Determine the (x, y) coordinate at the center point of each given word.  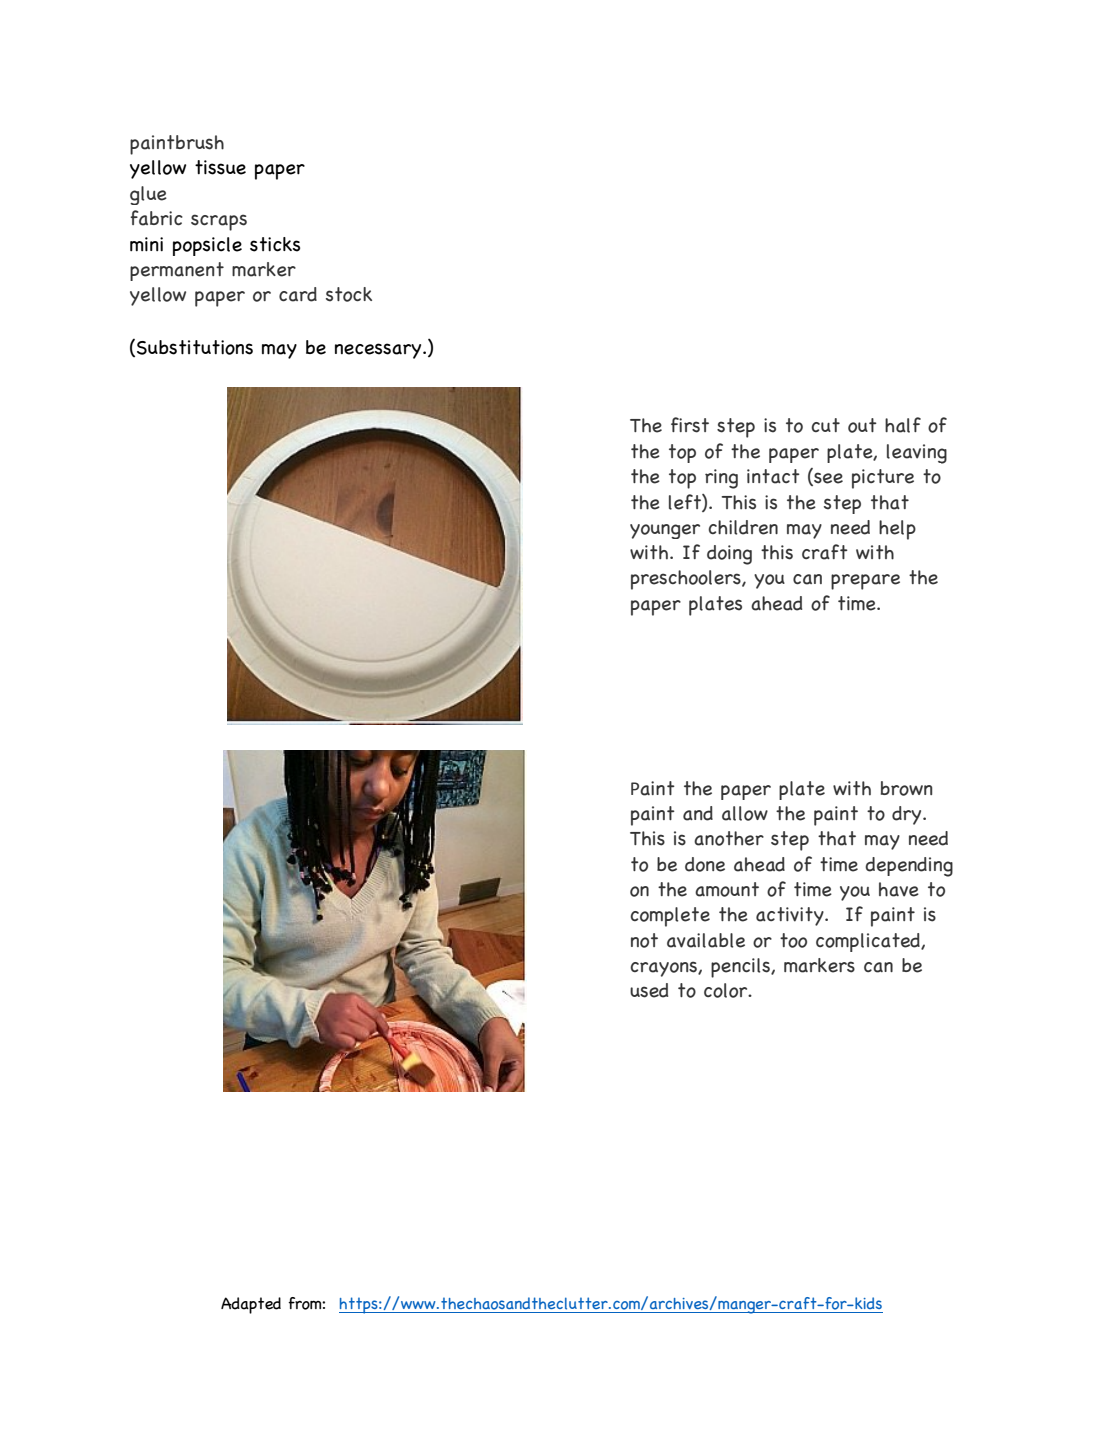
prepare (865, 582)
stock (349, 294)
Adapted (251, 1305)
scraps (219, 222)
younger (665, 531)
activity (791, 916)
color (727, 990)
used (649, 990)
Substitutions (195, 347)
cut (825, 425)
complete (670, 917)
